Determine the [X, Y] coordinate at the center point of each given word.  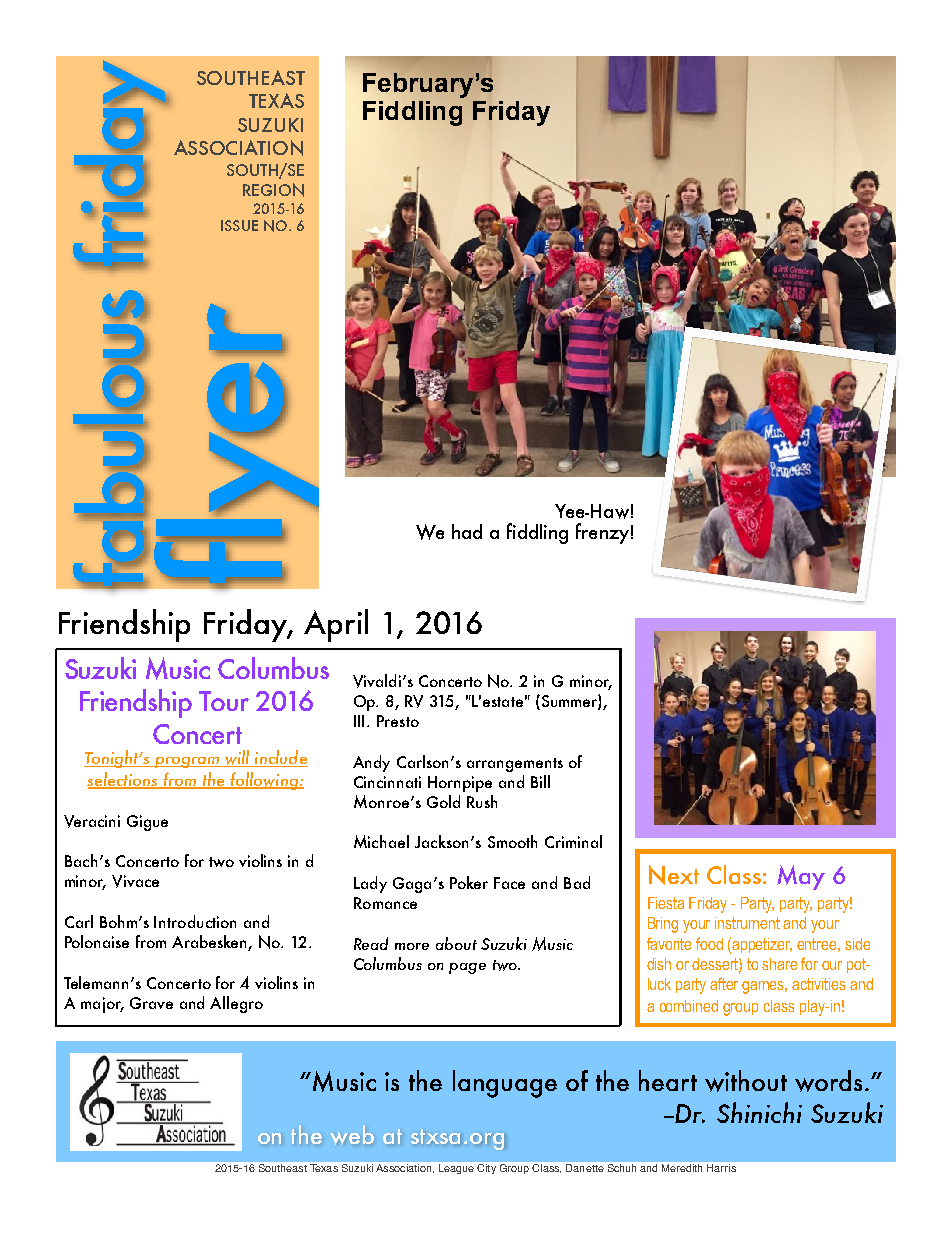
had [467, 531]
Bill [540, 781]
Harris [721, 1168]
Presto [398, 721]
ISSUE [239, 225]
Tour [224, 701]
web [352, 1135]
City [486, 1169]
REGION [273, 190]
